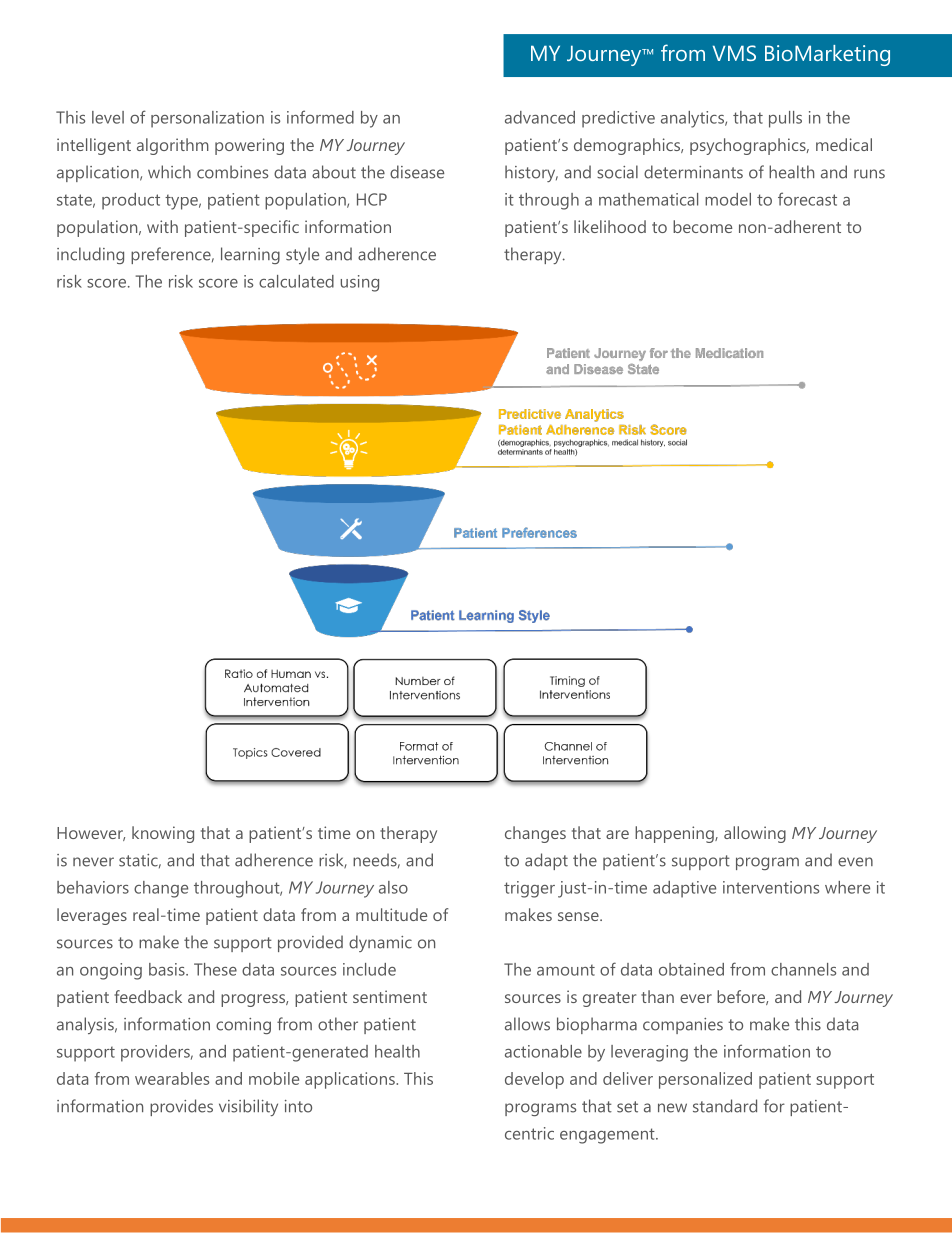 The image size is (952, 1233). What do you see at coordinates (702, 226) in the screenshot?
I see `become` at bounding box center [702, 226].
